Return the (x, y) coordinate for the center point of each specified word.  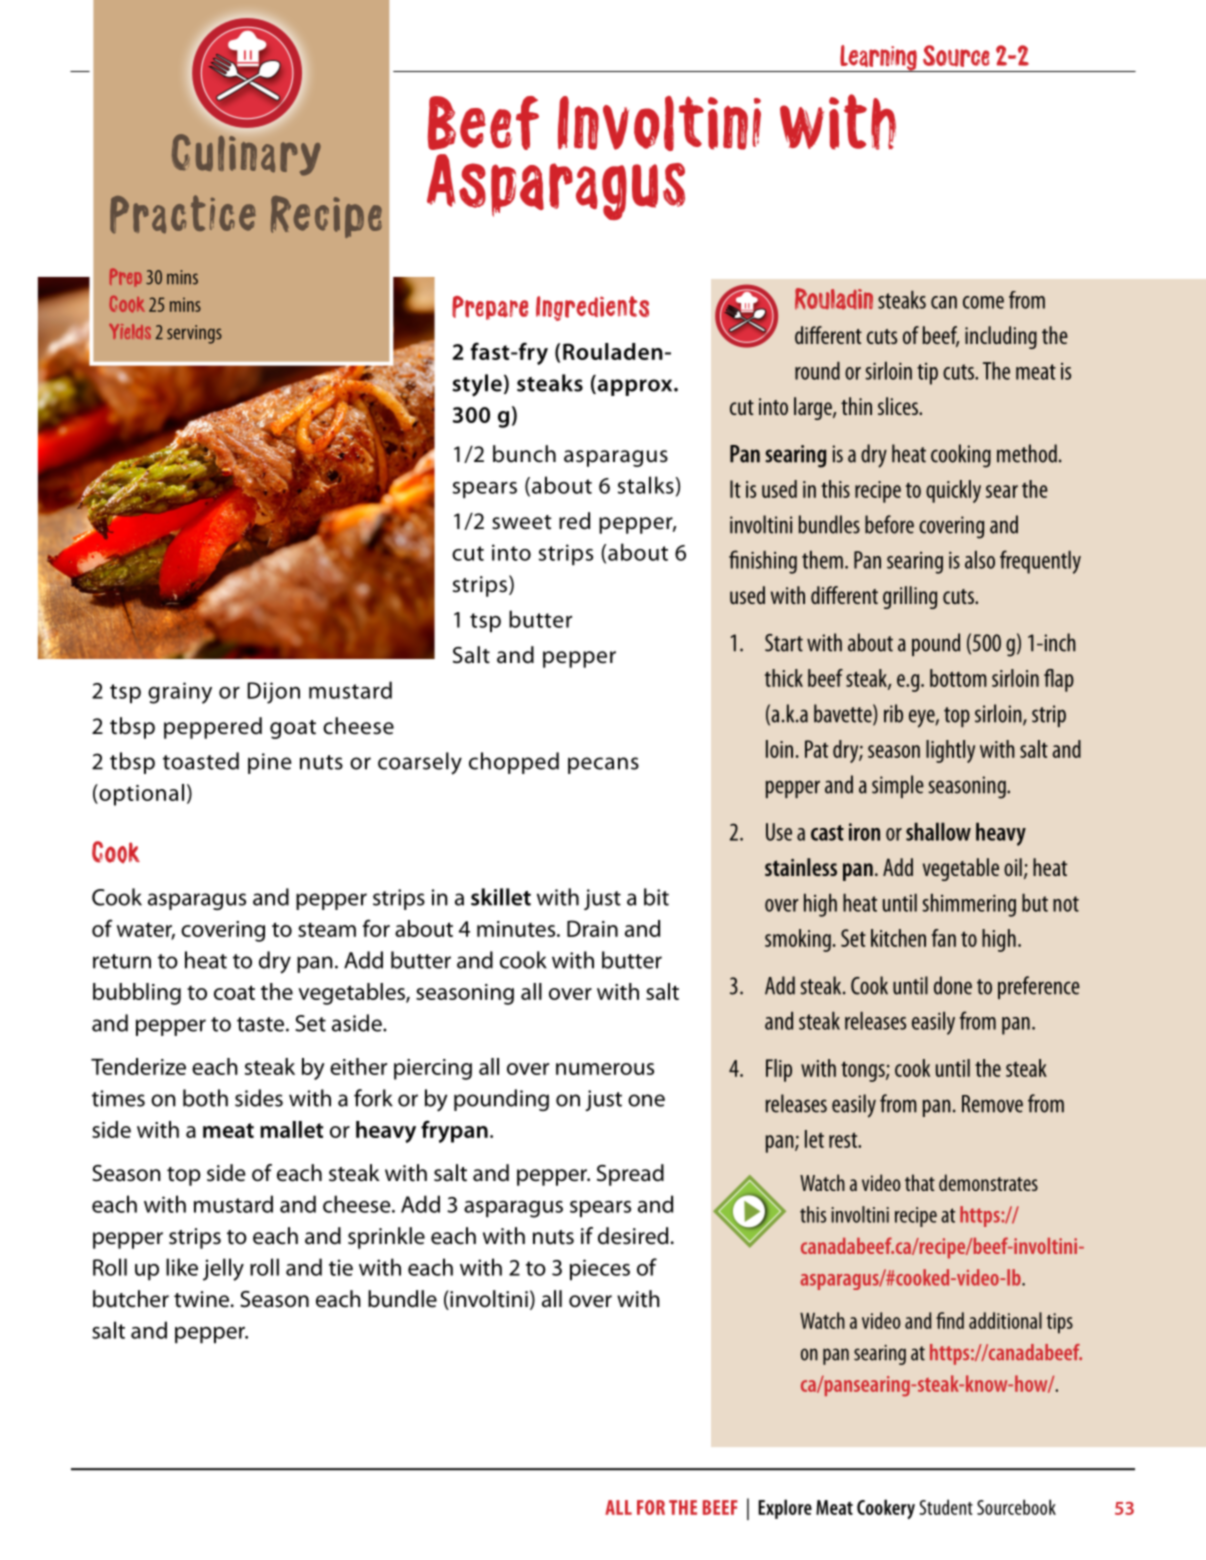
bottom (958, 678)
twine (201, 1299)
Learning (878, 58)
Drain (592, 928)
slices (899, 406)
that (920, 1182)
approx (635, 387)
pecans (603, 765)
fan (943, 938)
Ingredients (592, 308)
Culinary (246, 155)
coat (234, 992)
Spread (630, 1175)
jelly (223, 1269)
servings (194, 334)
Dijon (273, 693)
